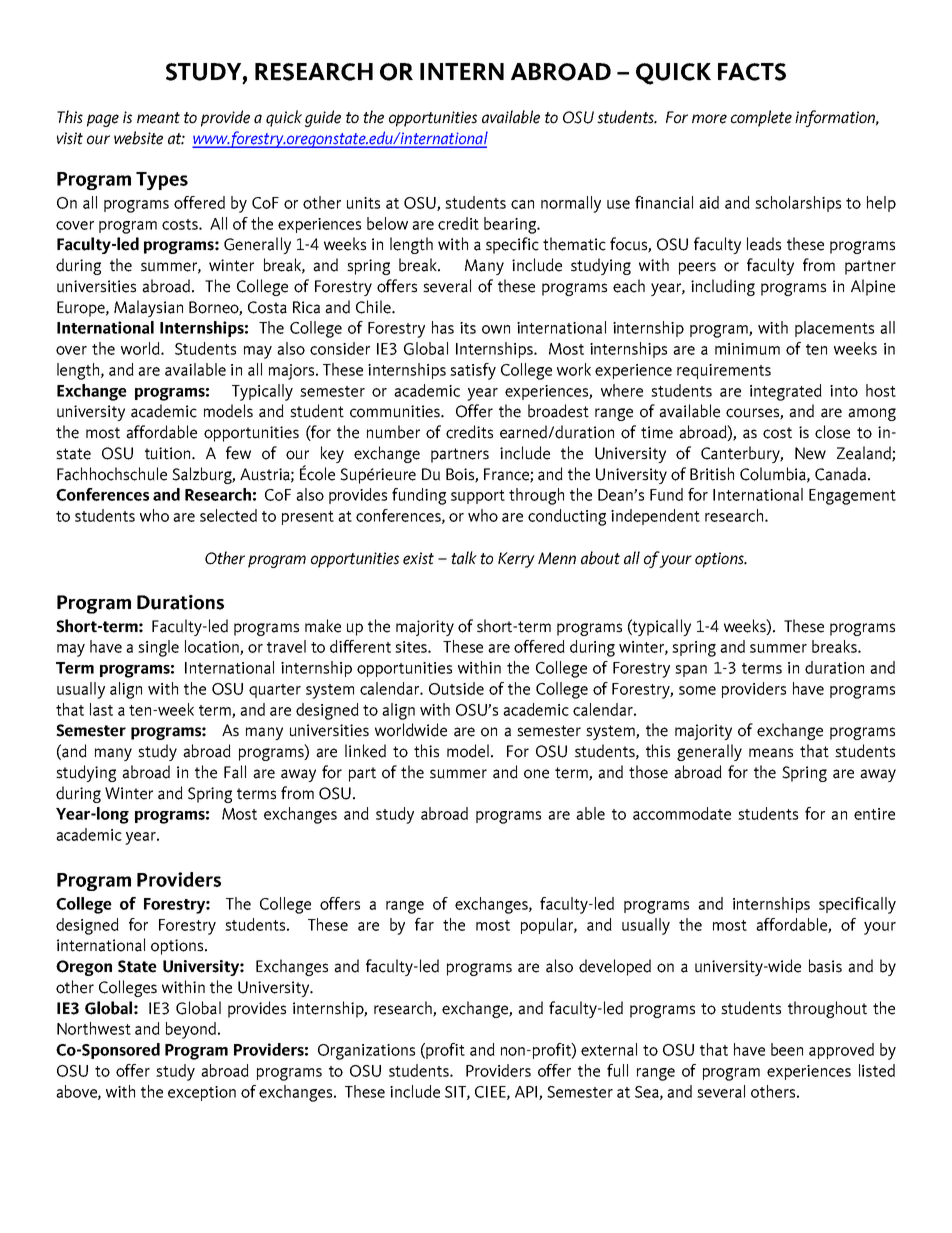 This document has width=952, height=1233. What do you see at coordinates (192, 1030) in the document?
I see `beyond` at bounding box center [192, 1030].
